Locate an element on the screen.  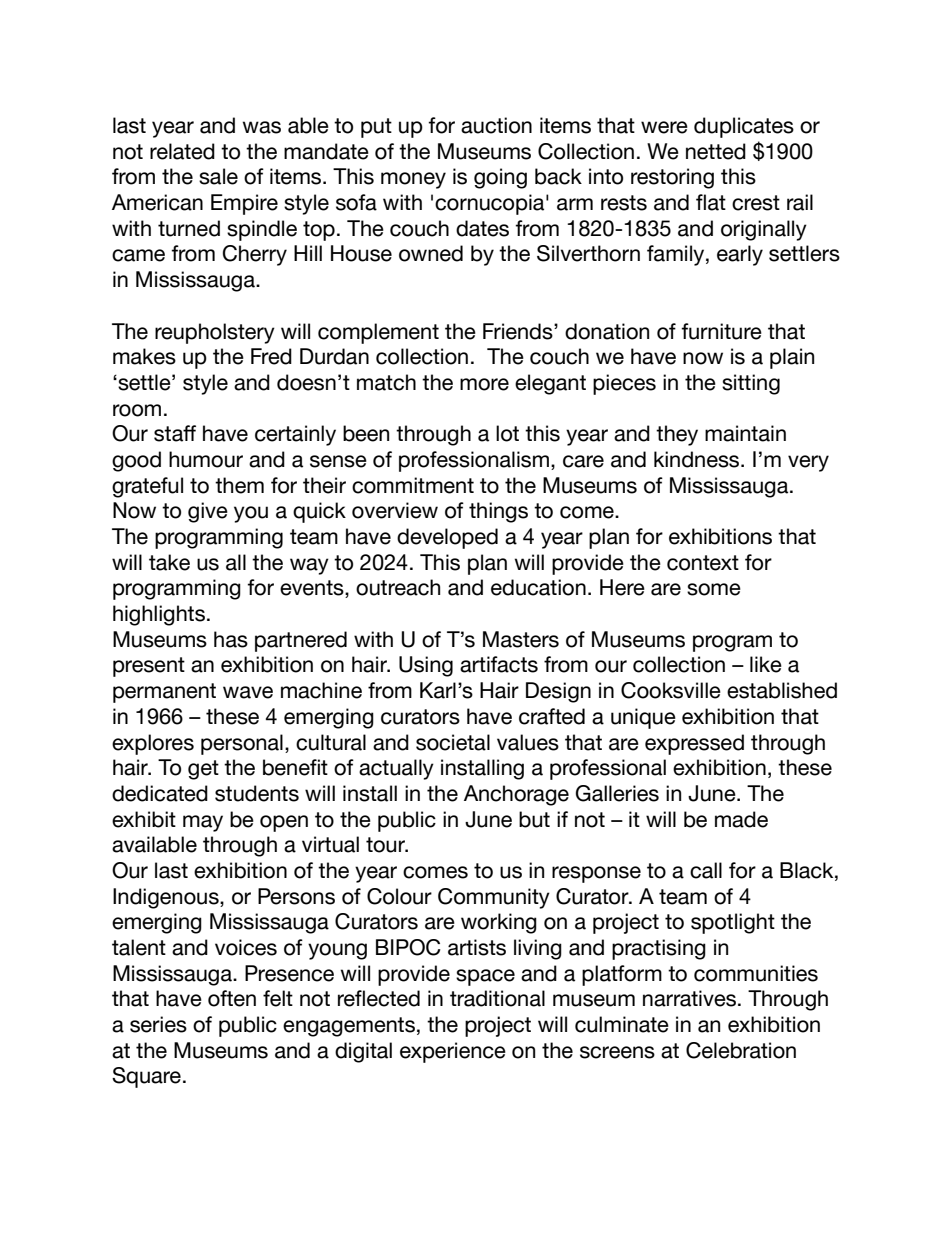
societal is located at coordinates (453, 742).
